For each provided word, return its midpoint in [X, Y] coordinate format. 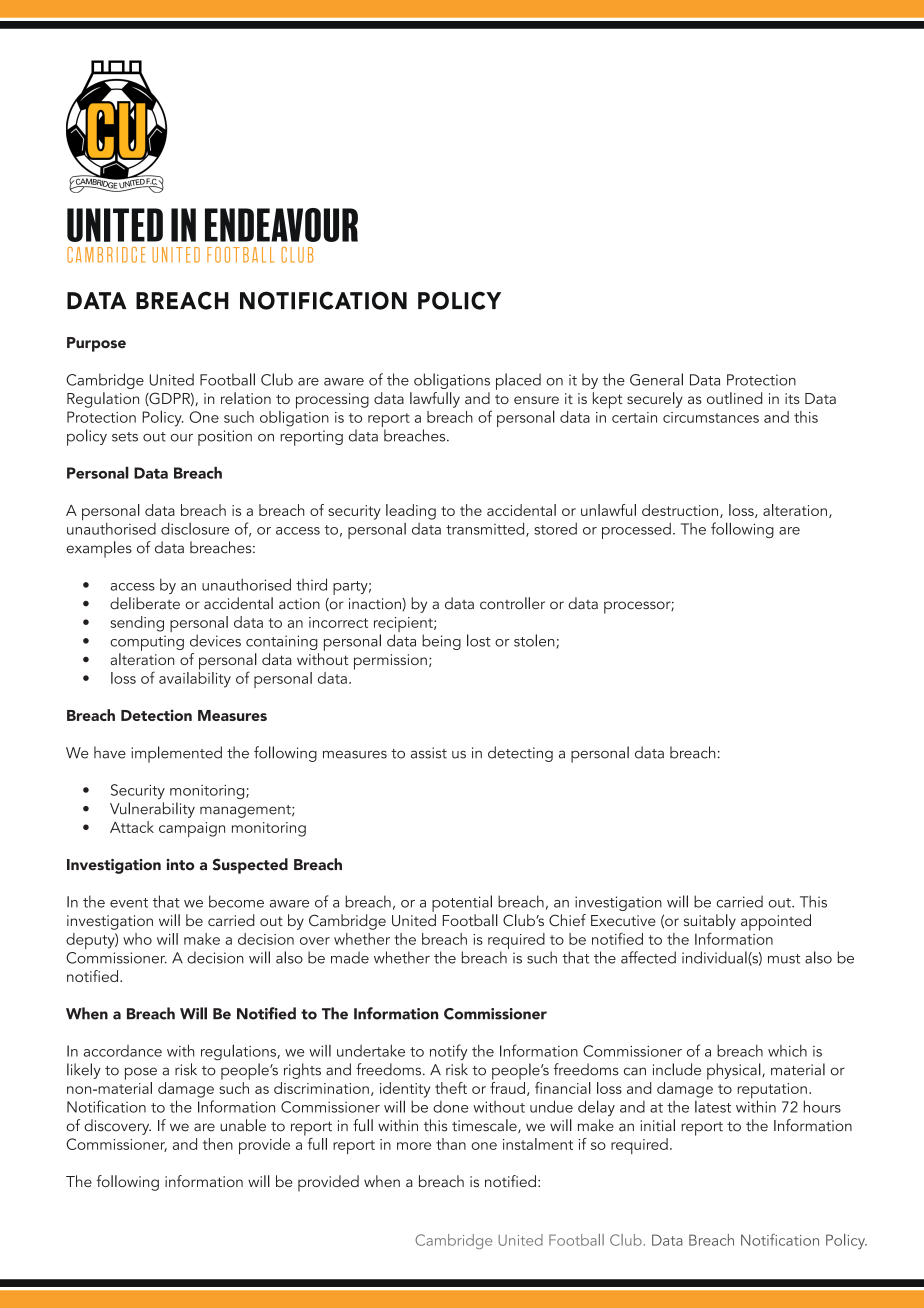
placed [518, 381]
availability [195, 678]
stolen [534, 640]
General [656, 379]
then [218, 1144]
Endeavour [281, 225]
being [441, 642]
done [451, 1107]
